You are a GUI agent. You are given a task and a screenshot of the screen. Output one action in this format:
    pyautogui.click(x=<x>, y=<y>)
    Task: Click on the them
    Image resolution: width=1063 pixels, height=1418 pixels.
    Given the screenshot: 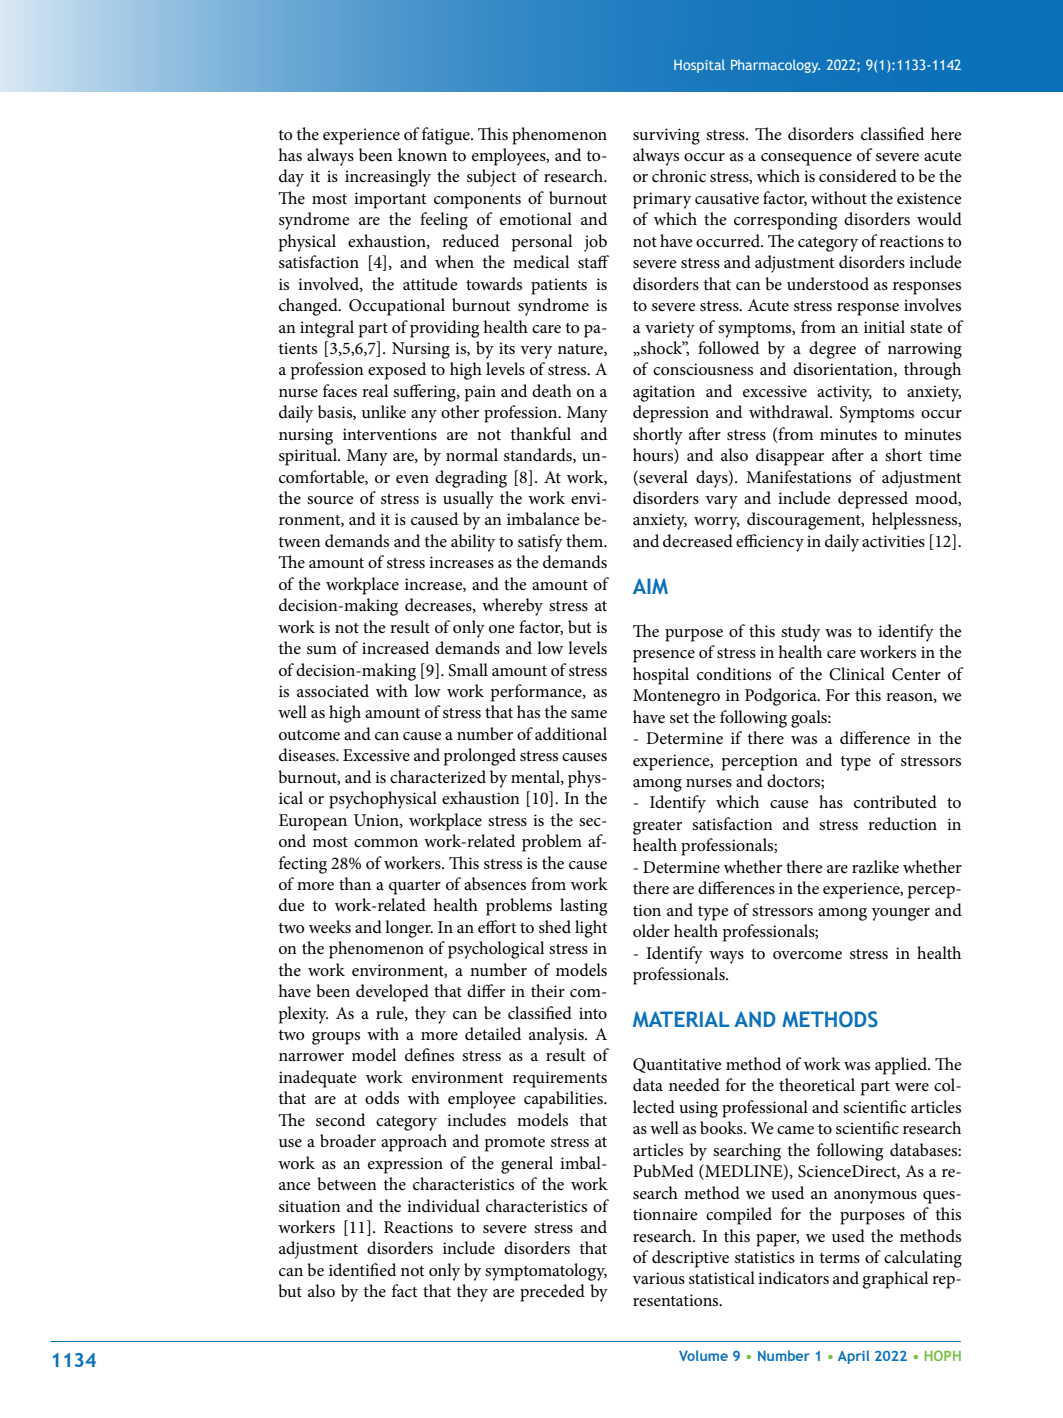 What is the action you would take?
    pyautogui.click(x=585, y=540)
